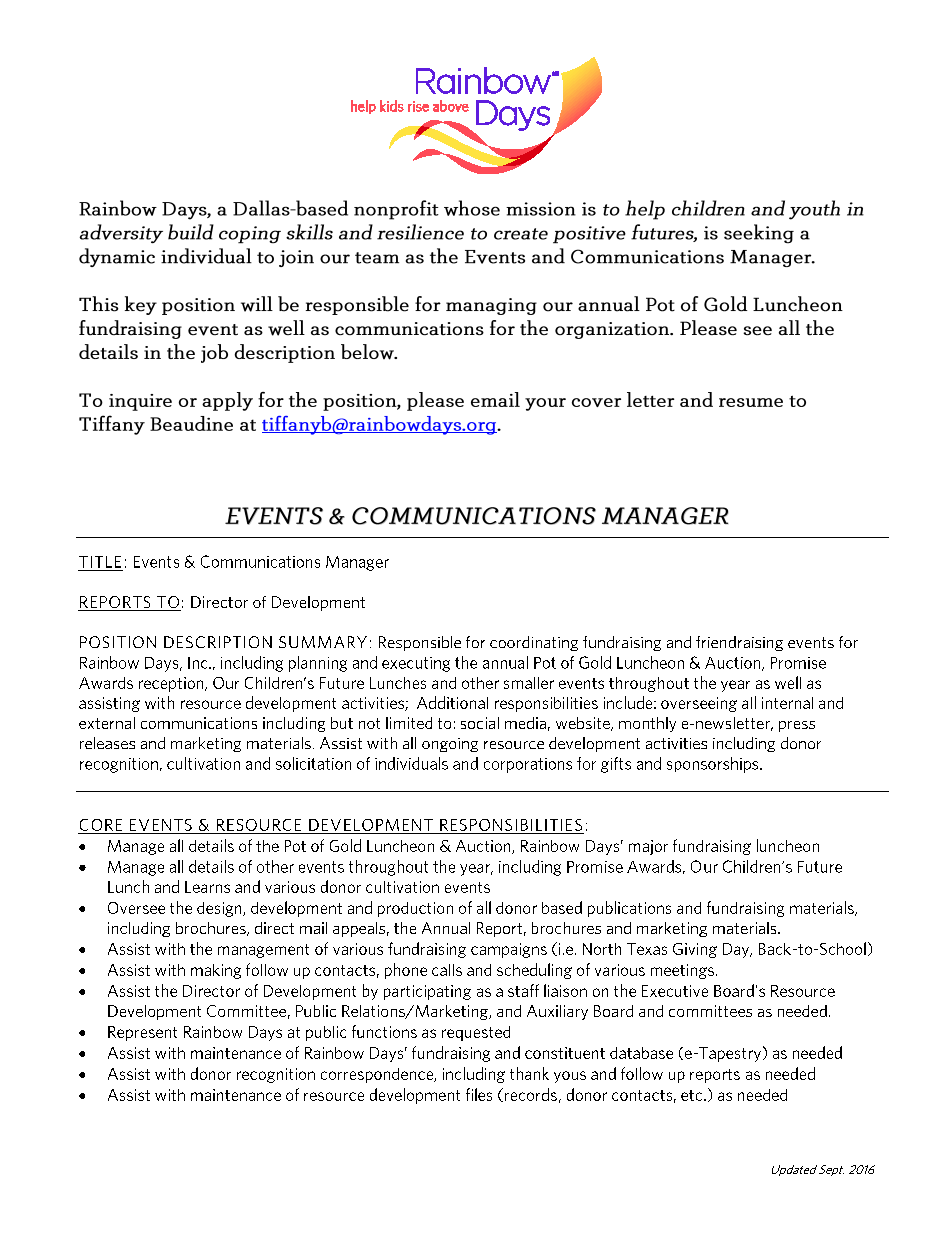  Describe the element at coordinates (411, 763) in the document. I see `individuals` at that location.
